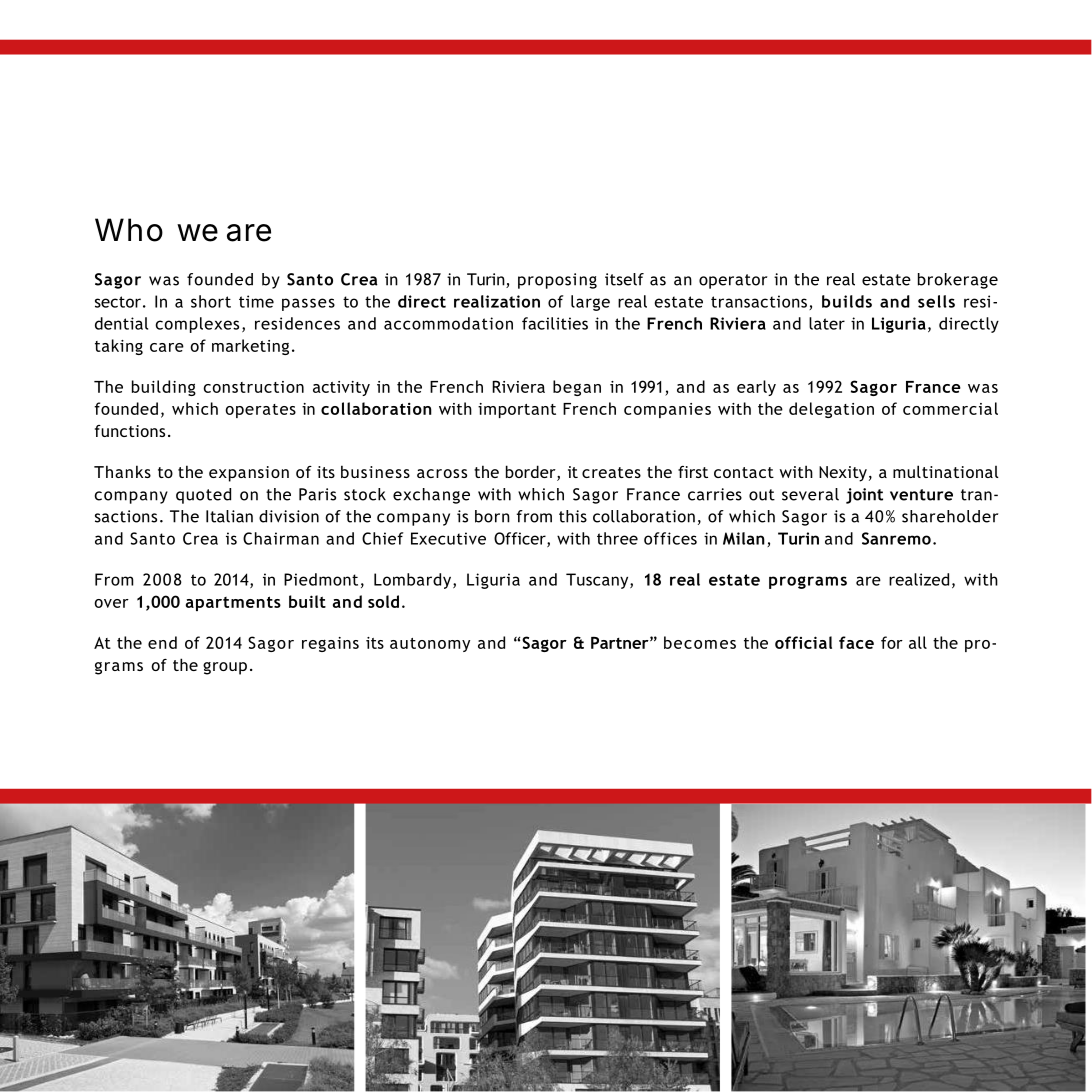 The height and width of the screenshot is (1092, 1092). I want to click on face, so click(856, 642).
